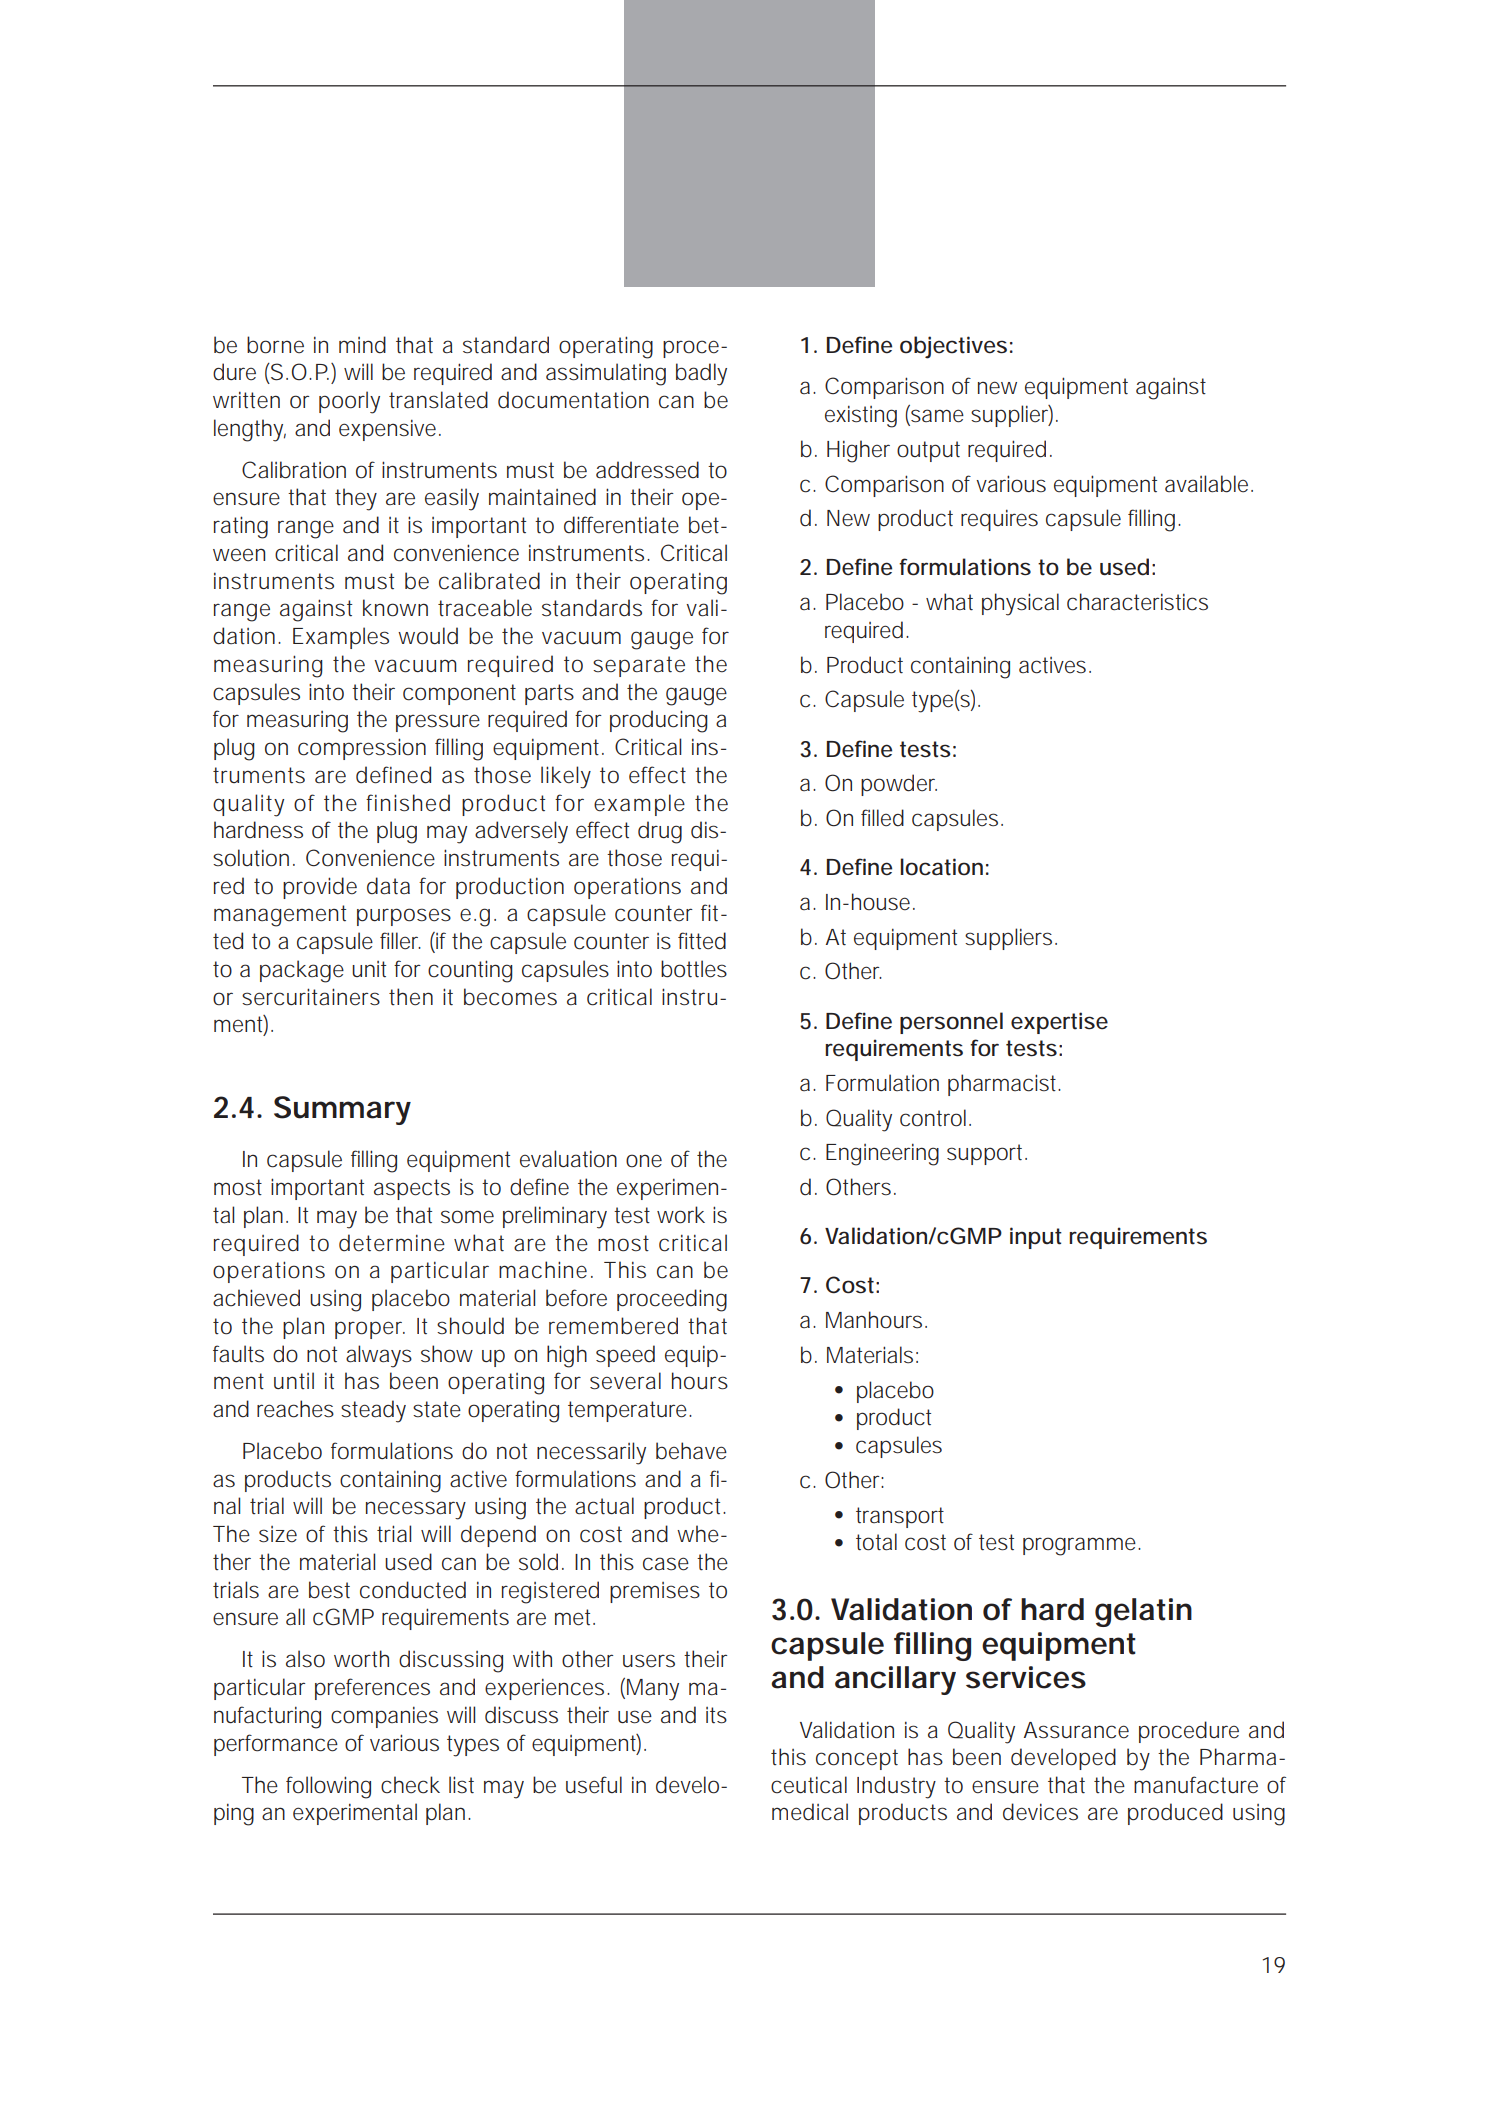  I want to click on objectives, so click(953, 347).
